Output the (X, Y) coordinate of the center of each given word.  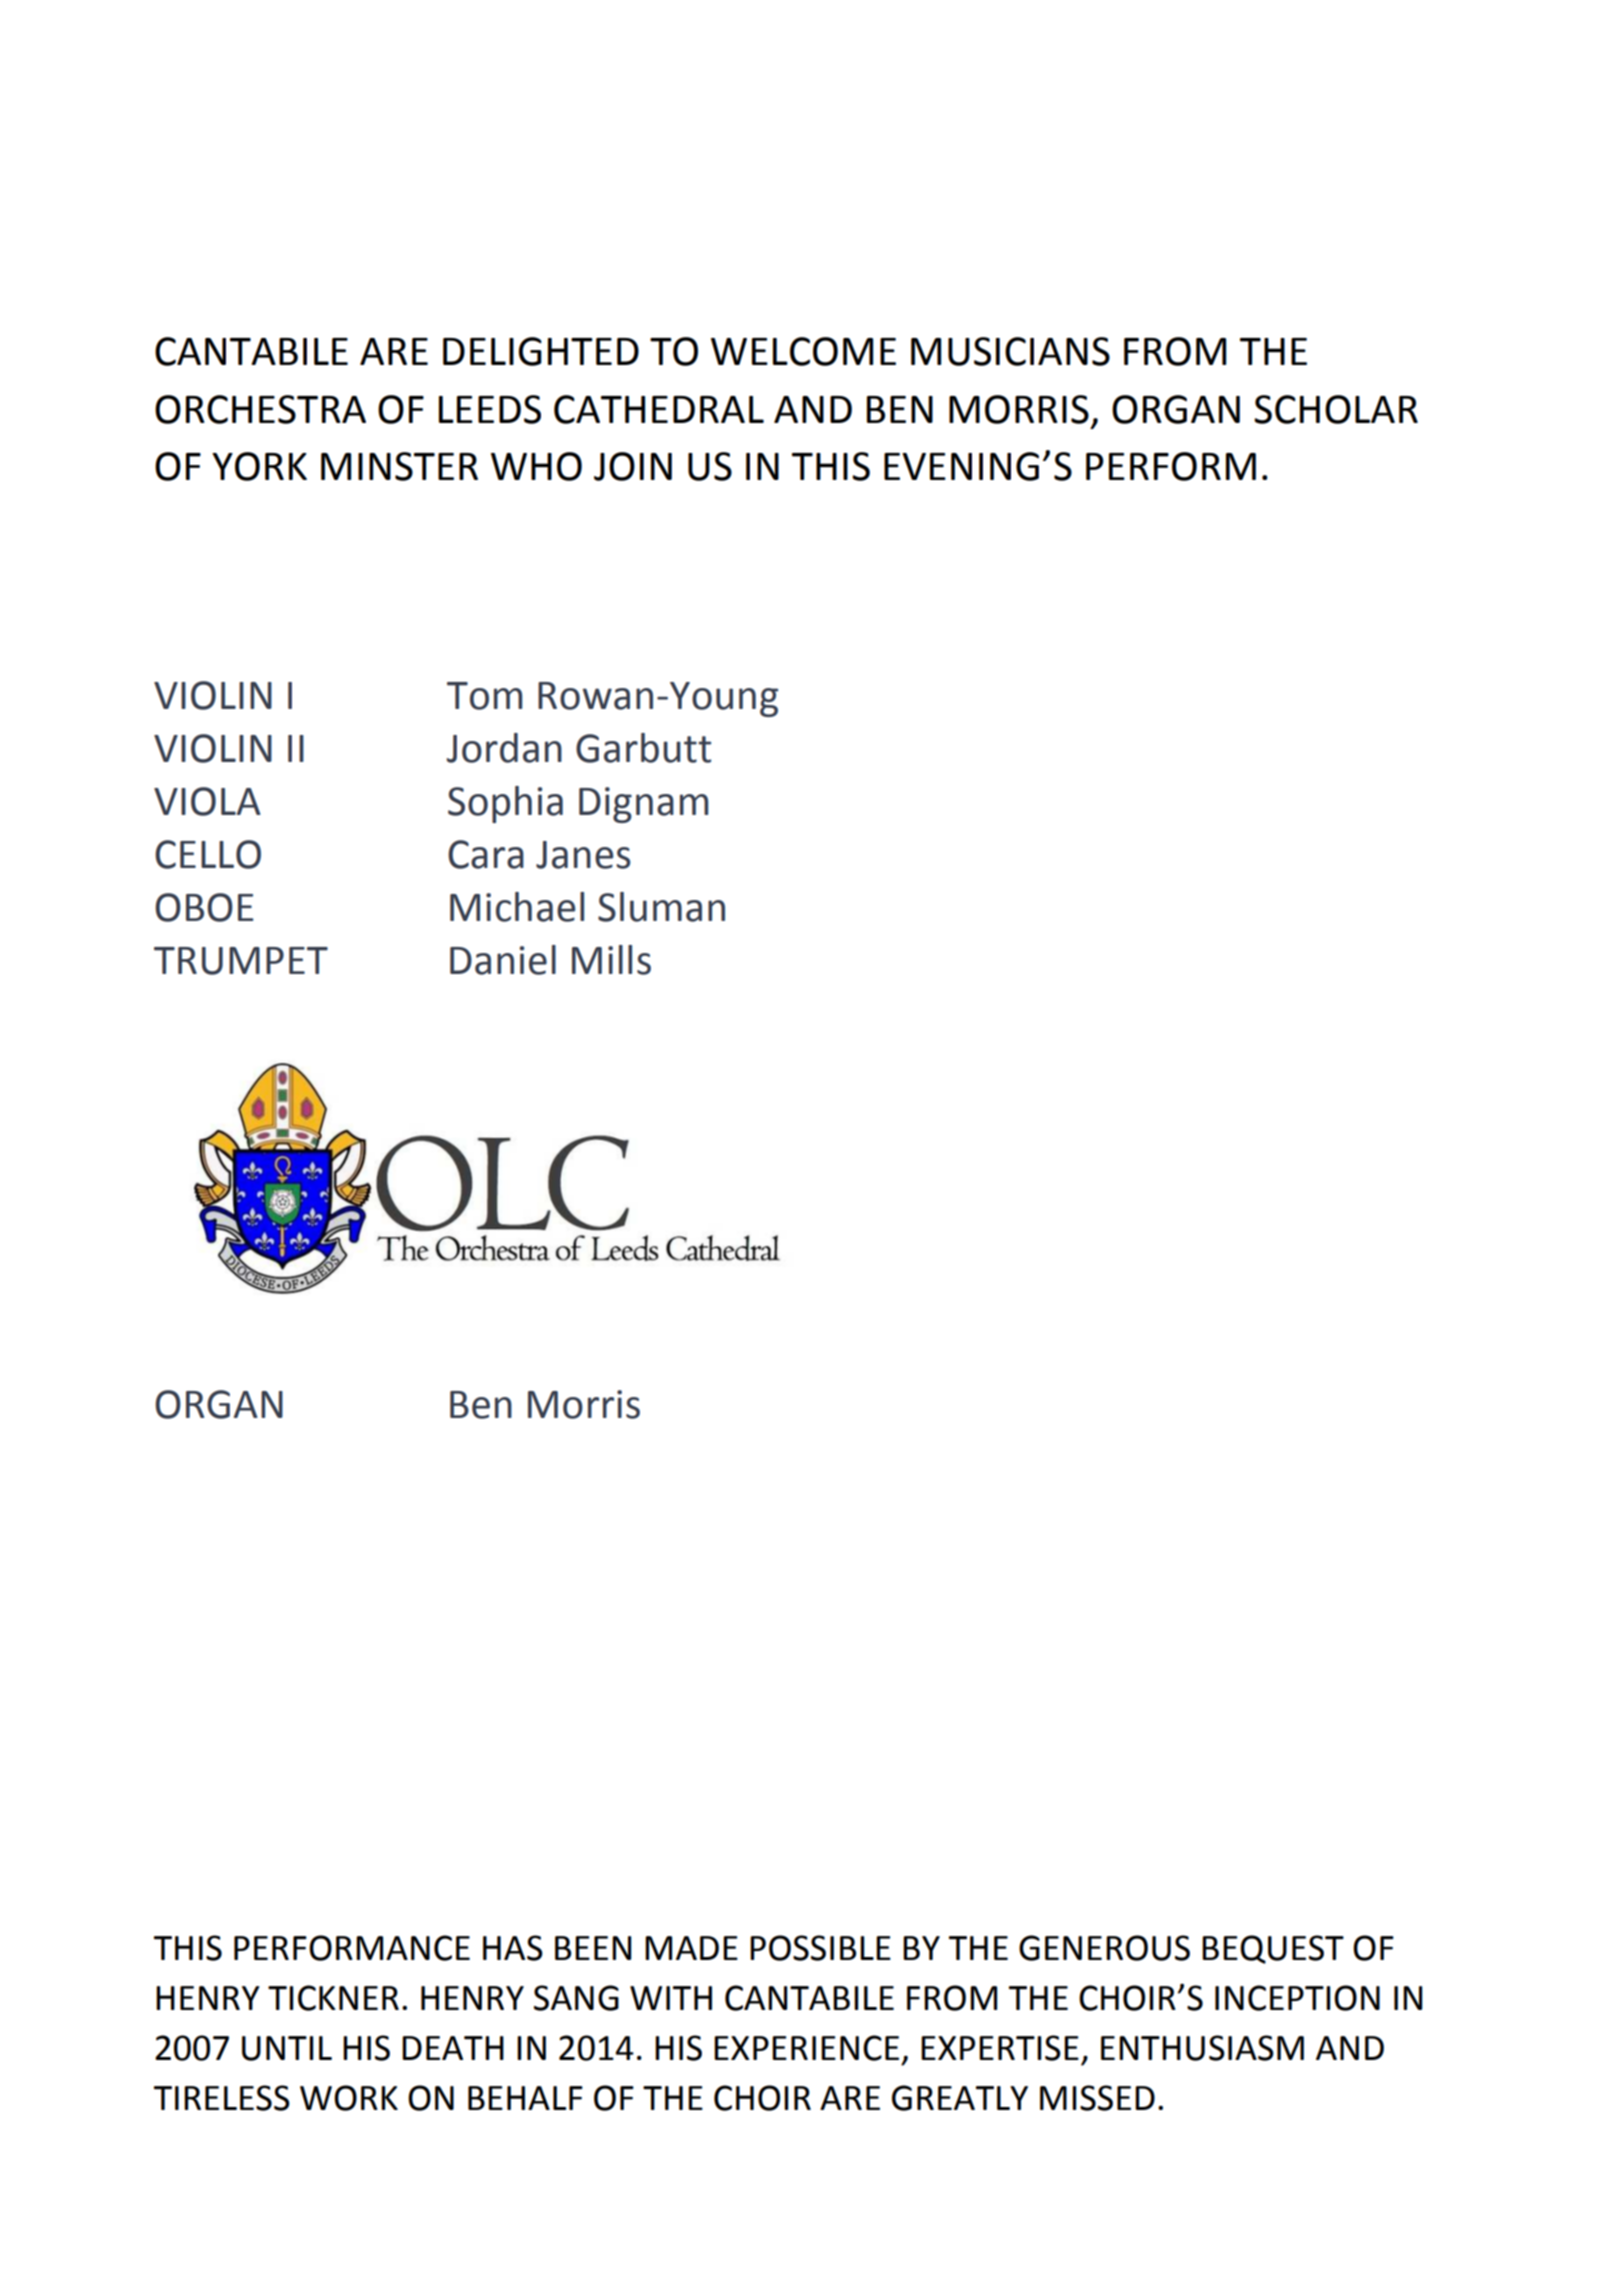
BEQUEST (1273, 1949)
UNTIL (287, 2048)
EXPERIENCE (806, 2048)
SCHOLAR (1336, 409)
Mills (611, 960)
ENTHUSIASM (1202, 2048)
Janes (583, 855)
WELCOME (803, 351)
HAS (513, 1948)
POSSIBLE (820, 1948)
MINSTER (399, 466)
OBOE (204, 907)
